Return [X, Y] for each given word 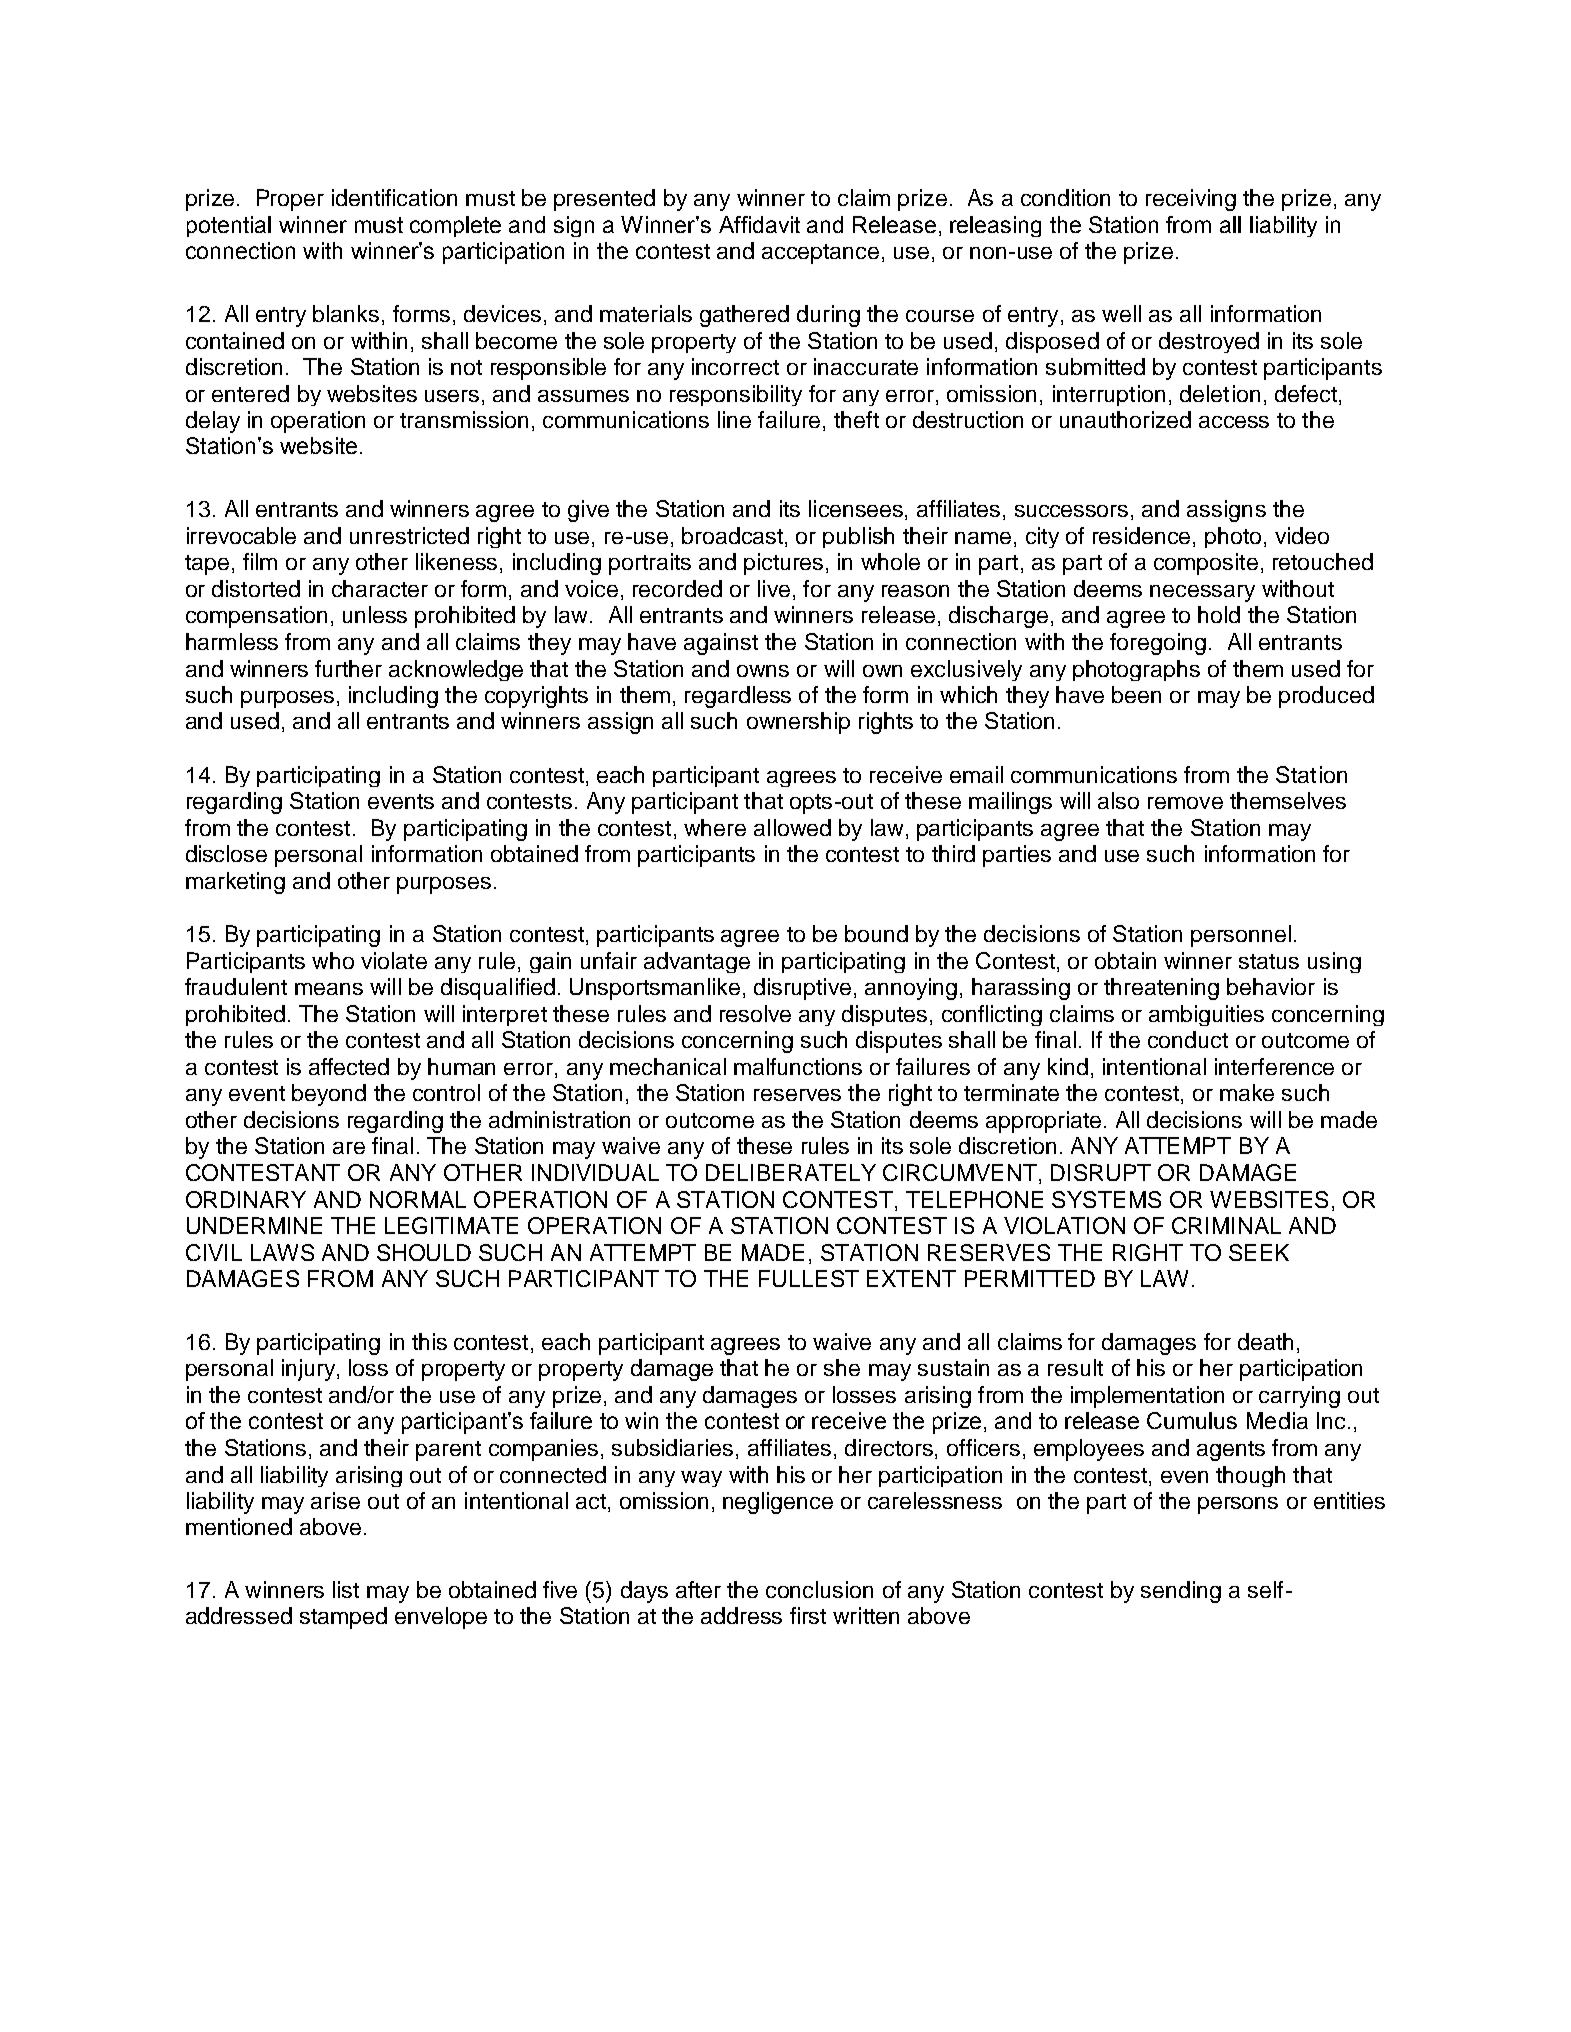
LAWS [282, 1252]
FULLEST [809, 1278]
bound [876, 933]
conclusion [819, 1589]
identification [394, 197]
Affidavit [759, 224]
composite [1206, 564]
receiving [1191, 200]
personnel [1241, 936]
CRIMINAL [1226, 1225]
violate [394, 960]
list [346, 1589]
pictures [783, 564]
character [380, 588]
